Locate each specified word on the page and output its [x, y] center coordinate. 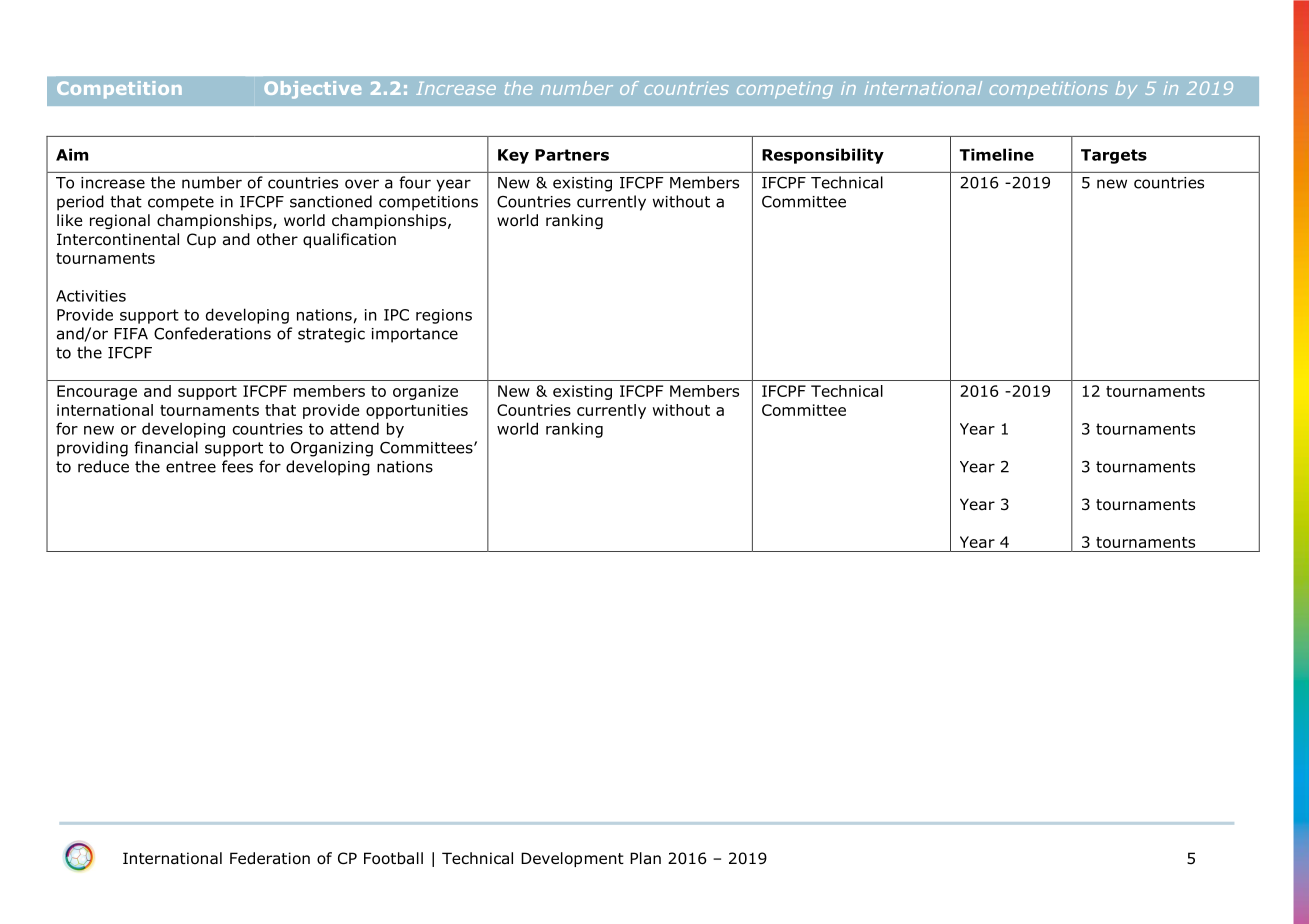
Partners [572, 155]
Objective [312, 90]
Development [572, 859]
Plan [645, 858]
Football [393, 858]
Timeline [997, 154]
